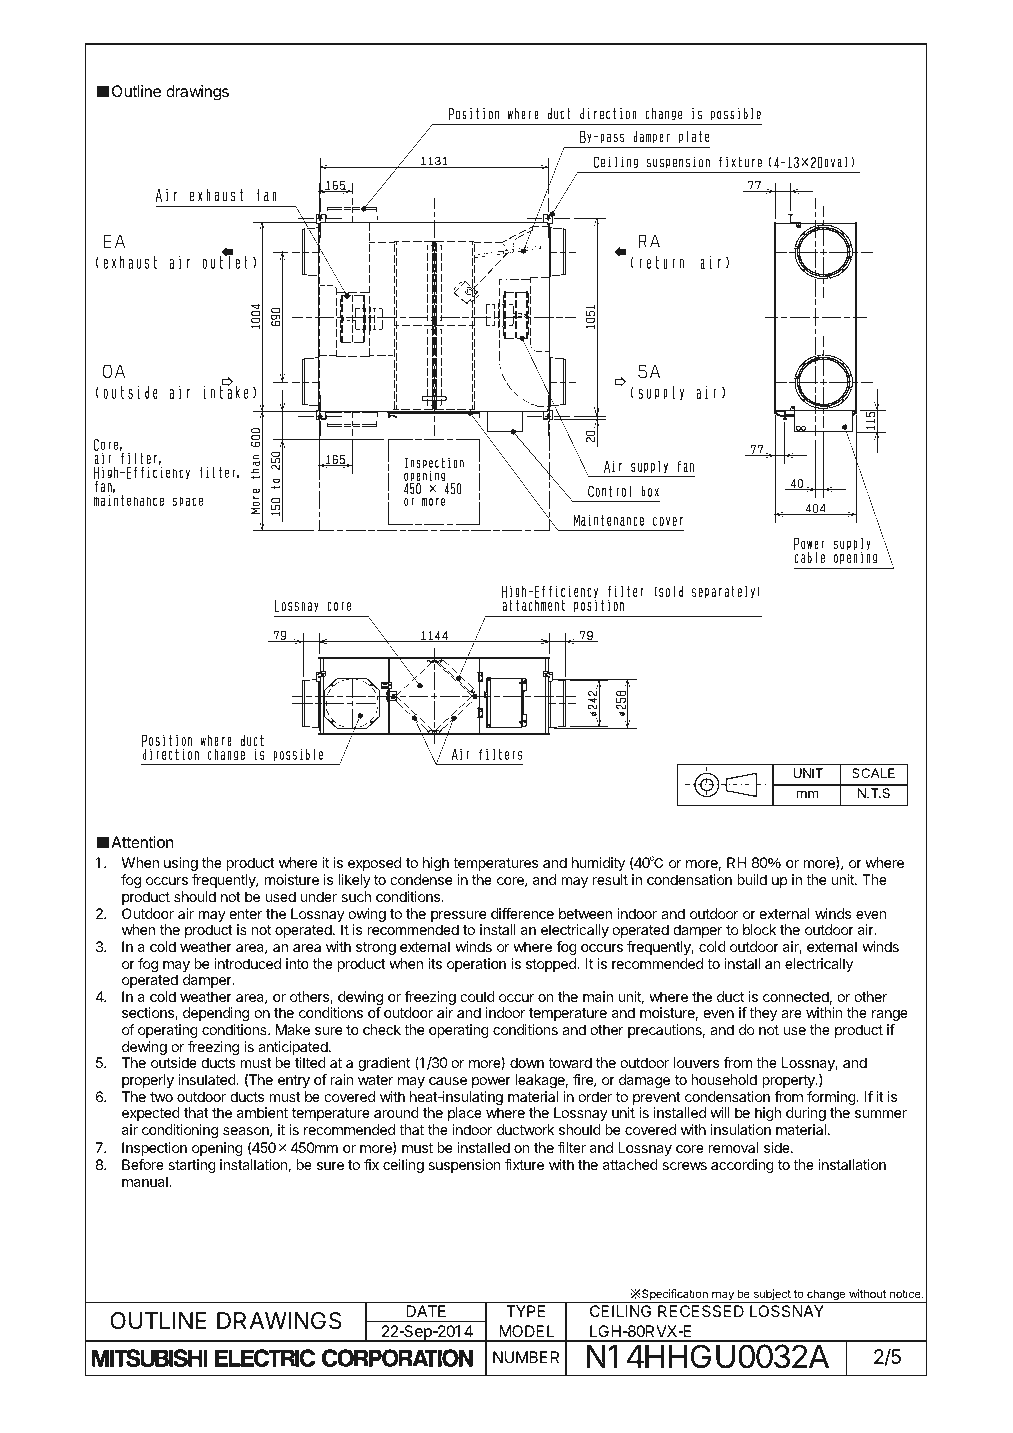 The width and height of the page is (1013, 1433). What do you see at coordinates (826, 1296) in the page?
I see `change` at bounding box center [826, 1296].
